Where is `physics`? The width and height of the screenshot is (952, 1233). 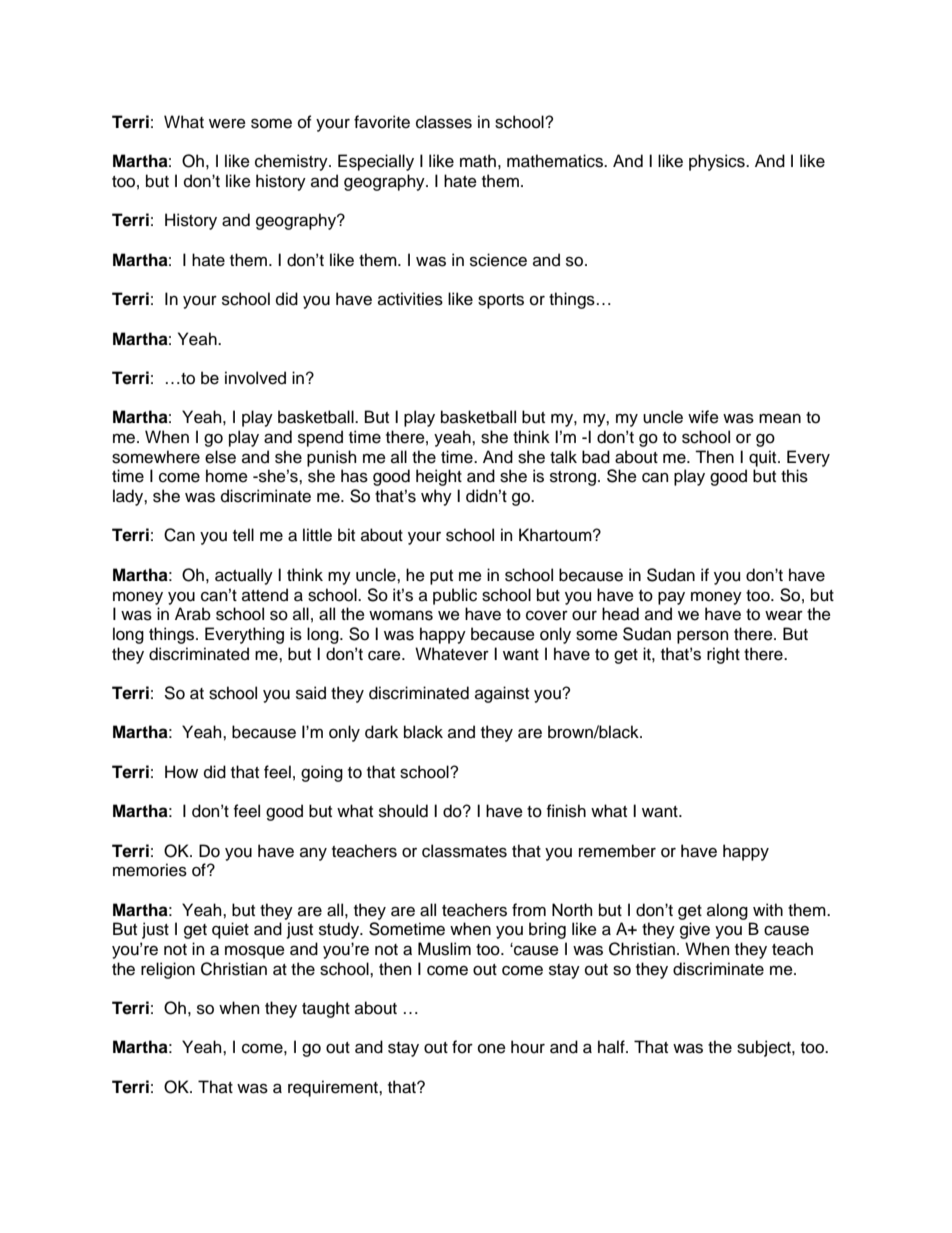 physics is located at coordinates (718, 162).
